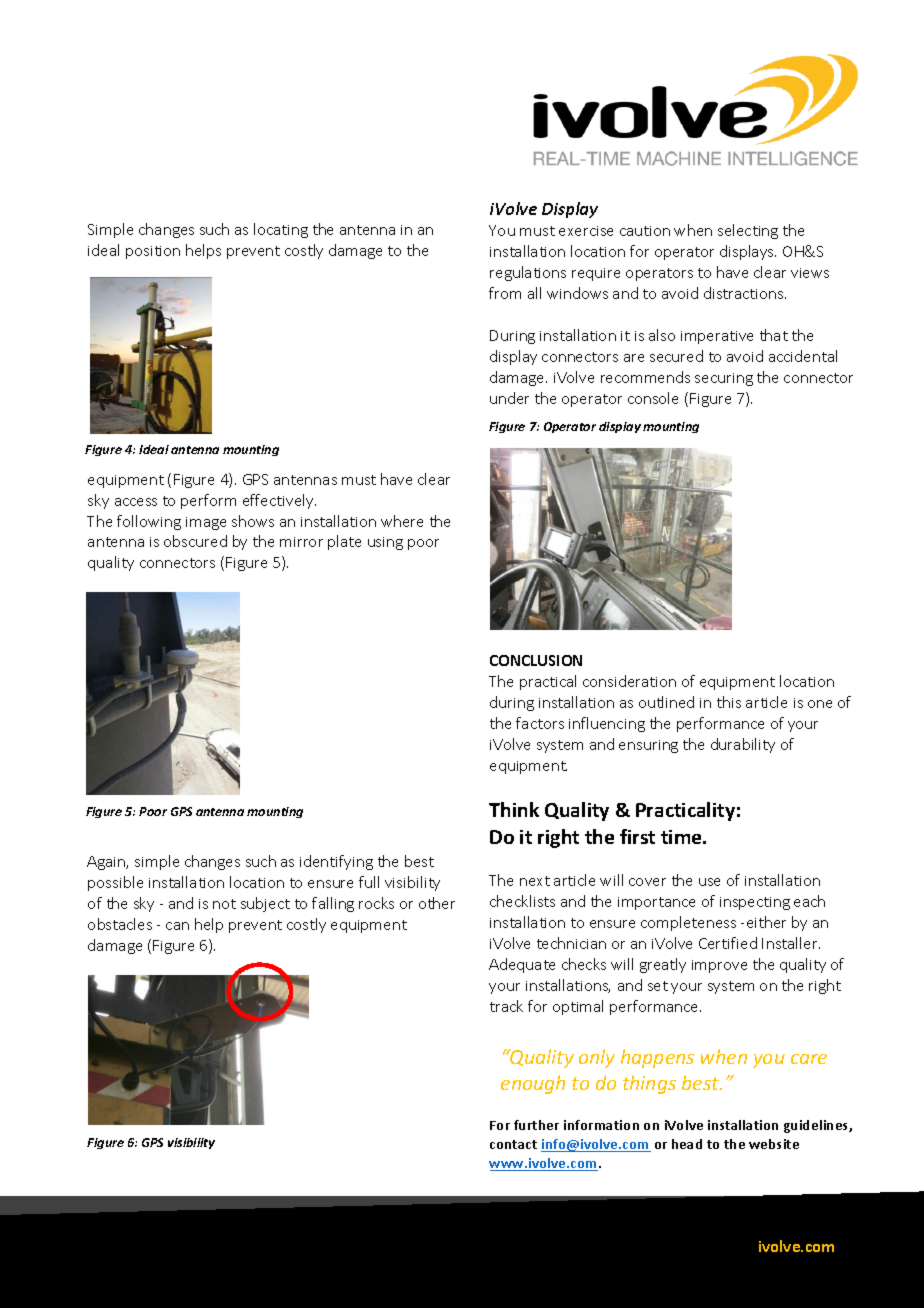  What do you see at coordinates (402, 521) in the page?
I see `where` at bounding box center [402, 521].
